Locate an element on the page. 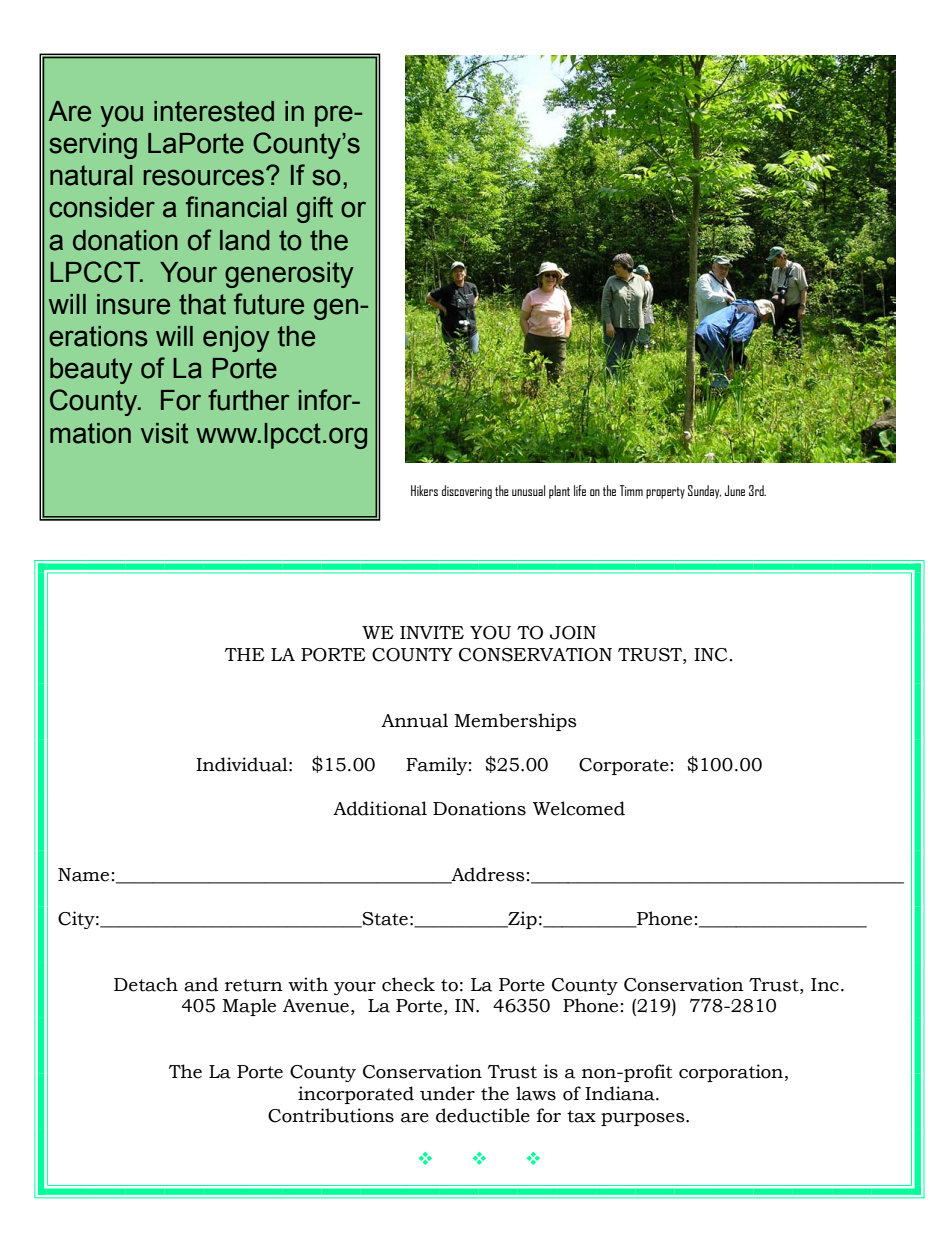 Image resolution: width=952 pixels, height=1233 pixels. Maple is located at coordinates (249, 1007).
